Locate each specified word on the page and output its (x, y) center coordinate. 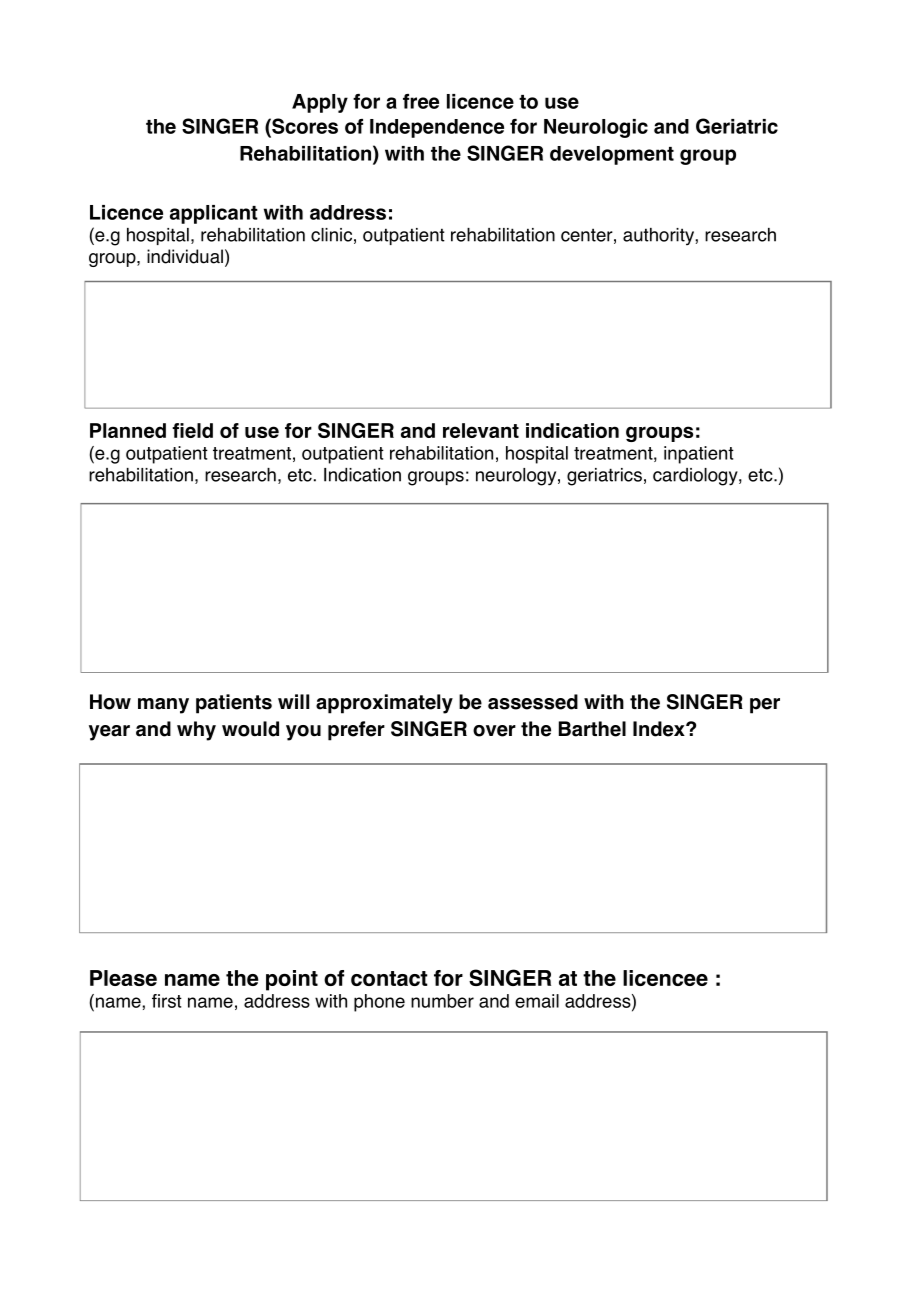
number (442, 1001)
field (192, 430)
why (196, 731)
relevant (481, 430)
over (494, 731)
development (612, 155)
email (537, 1001)
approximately (384, 704)
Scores (304, 126)
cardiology (696, 477)
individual (185, 256)
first (167, 1001)
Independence (437, 128)
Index (660, 729)
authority (659, 236)
